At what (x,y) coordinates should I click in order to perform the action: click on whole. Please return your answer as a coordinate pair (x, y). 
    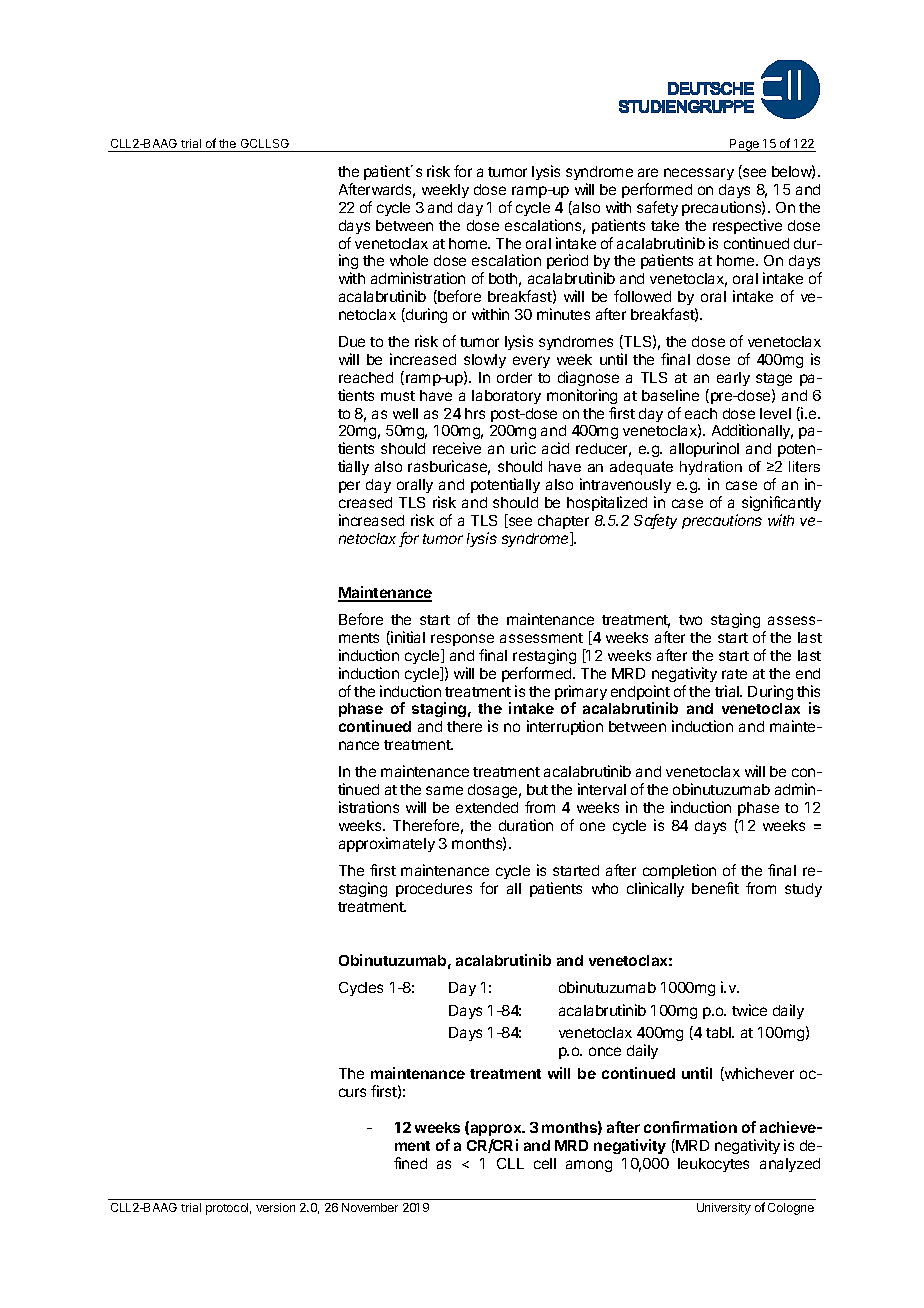
    Looking at the image, I should click on (409, 260).
